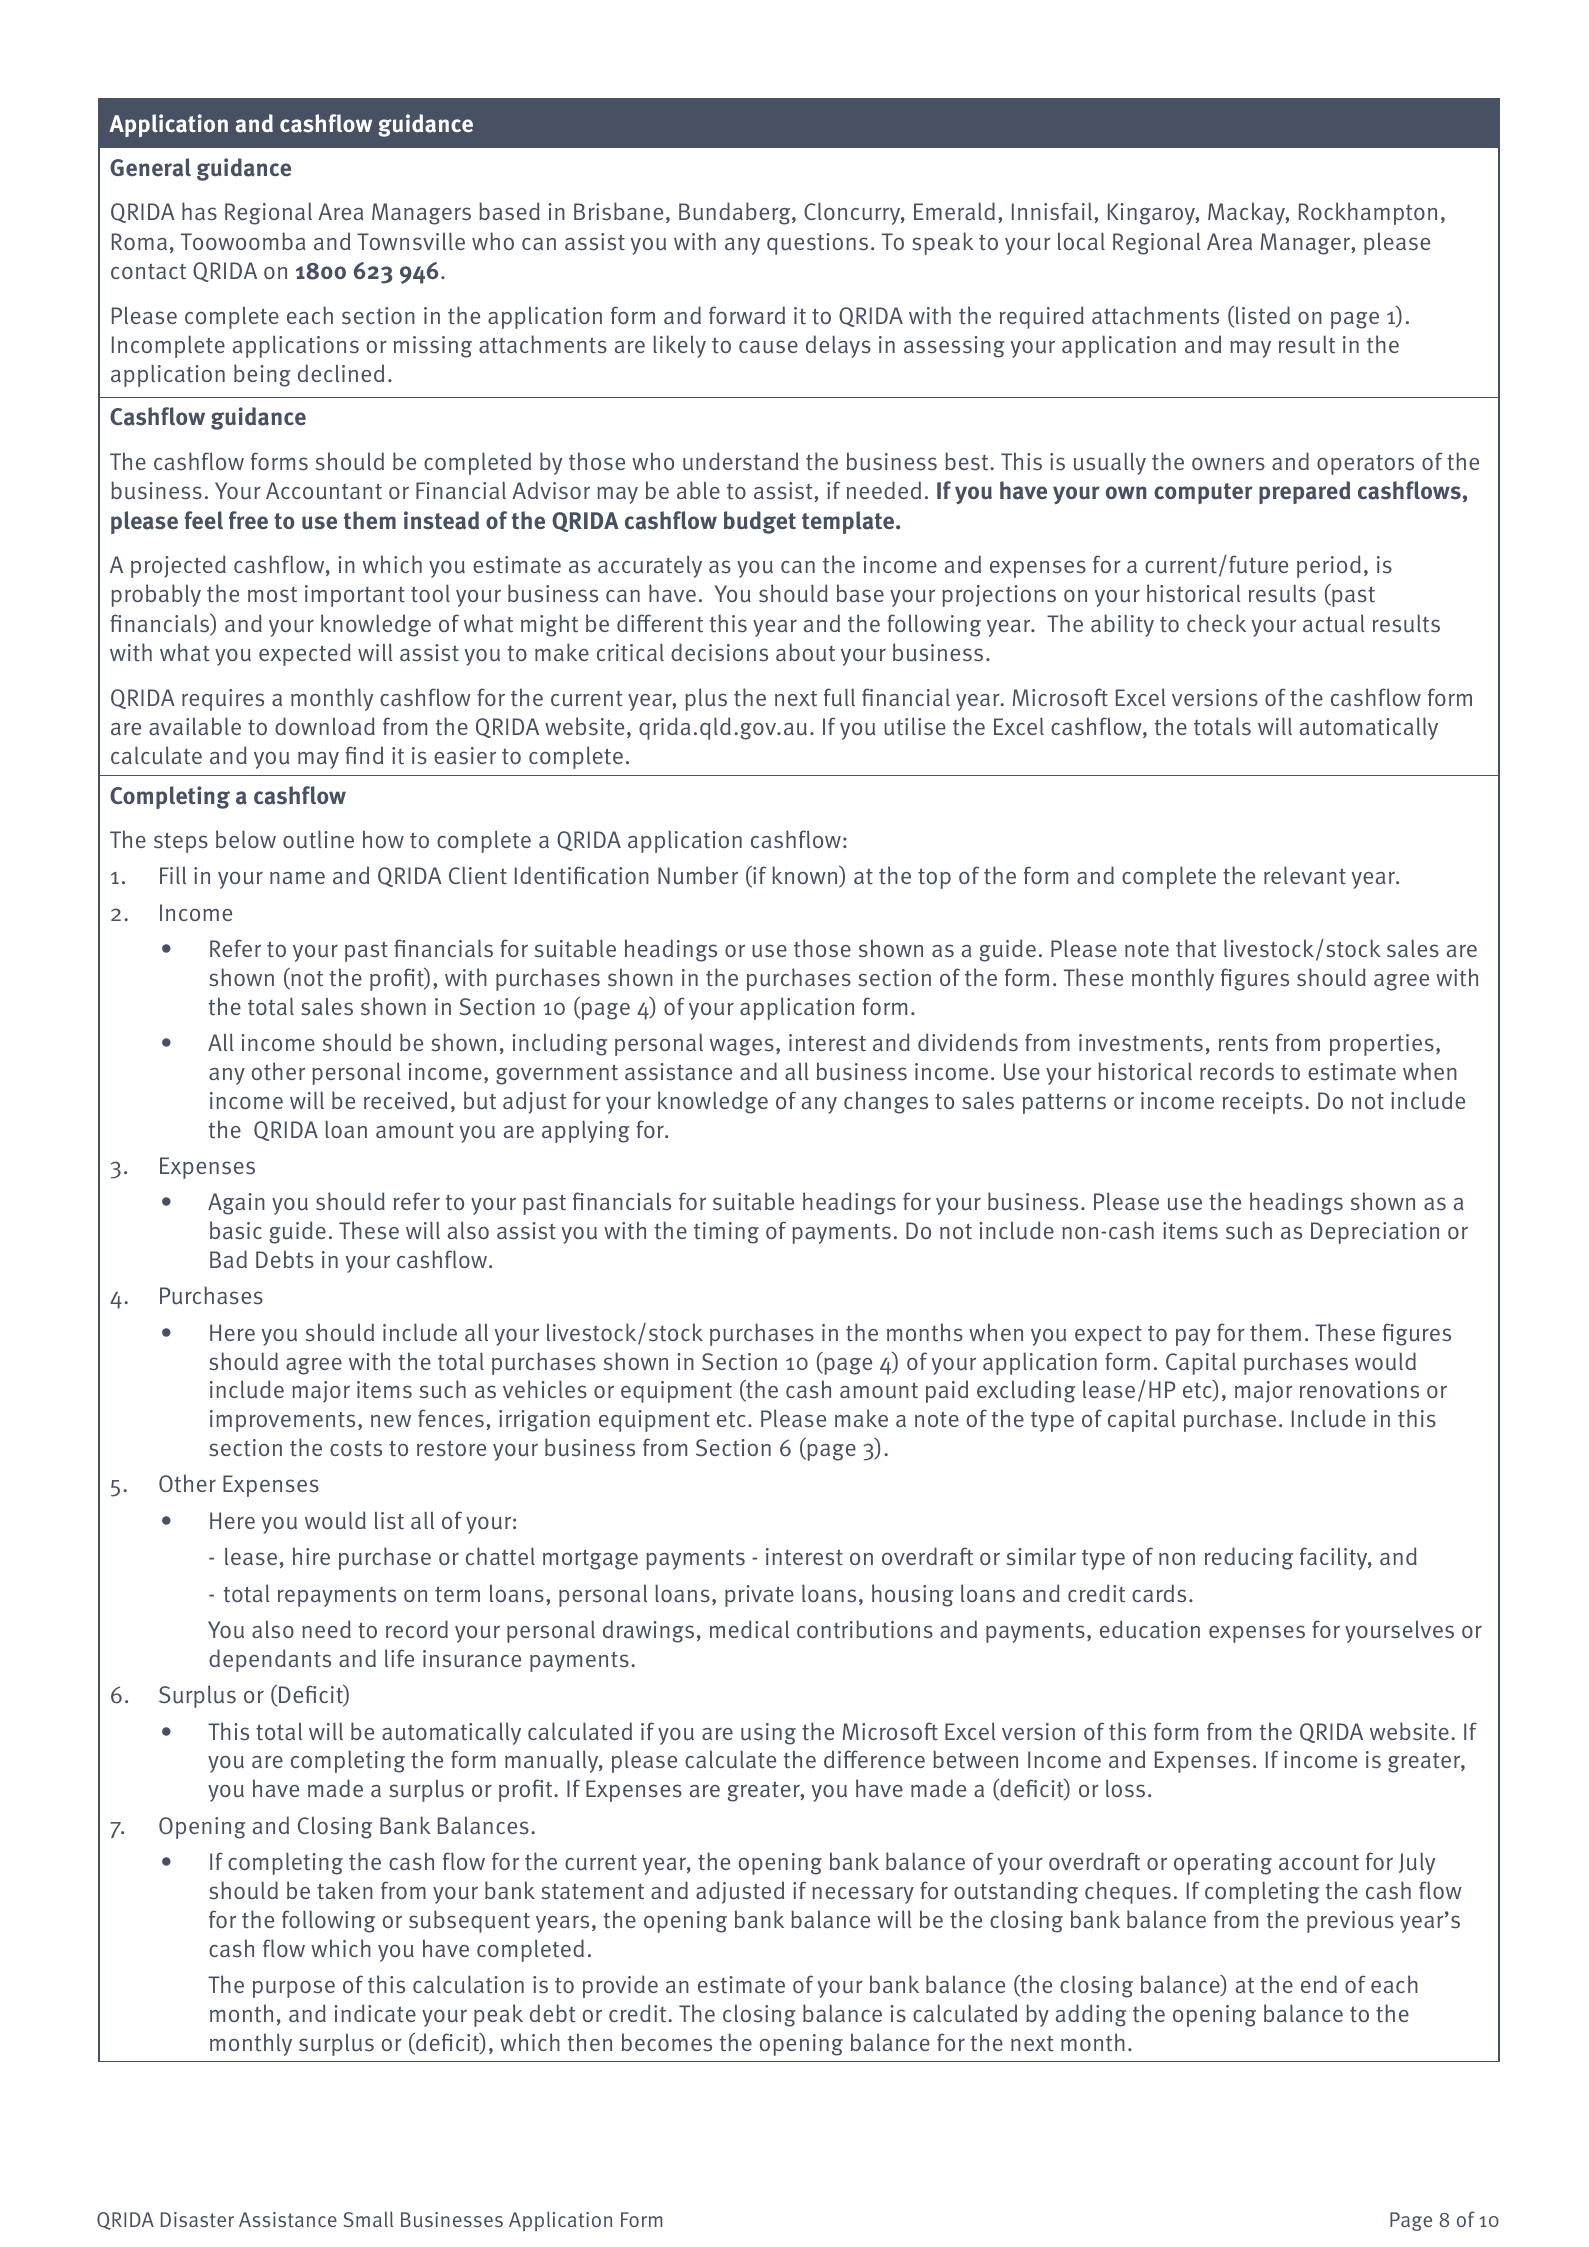 The height and width of the image is (2247, 1589). What do you see at coordinates (759, 1596) in the image?
I see `private` at bounding box center [759, 1596].
